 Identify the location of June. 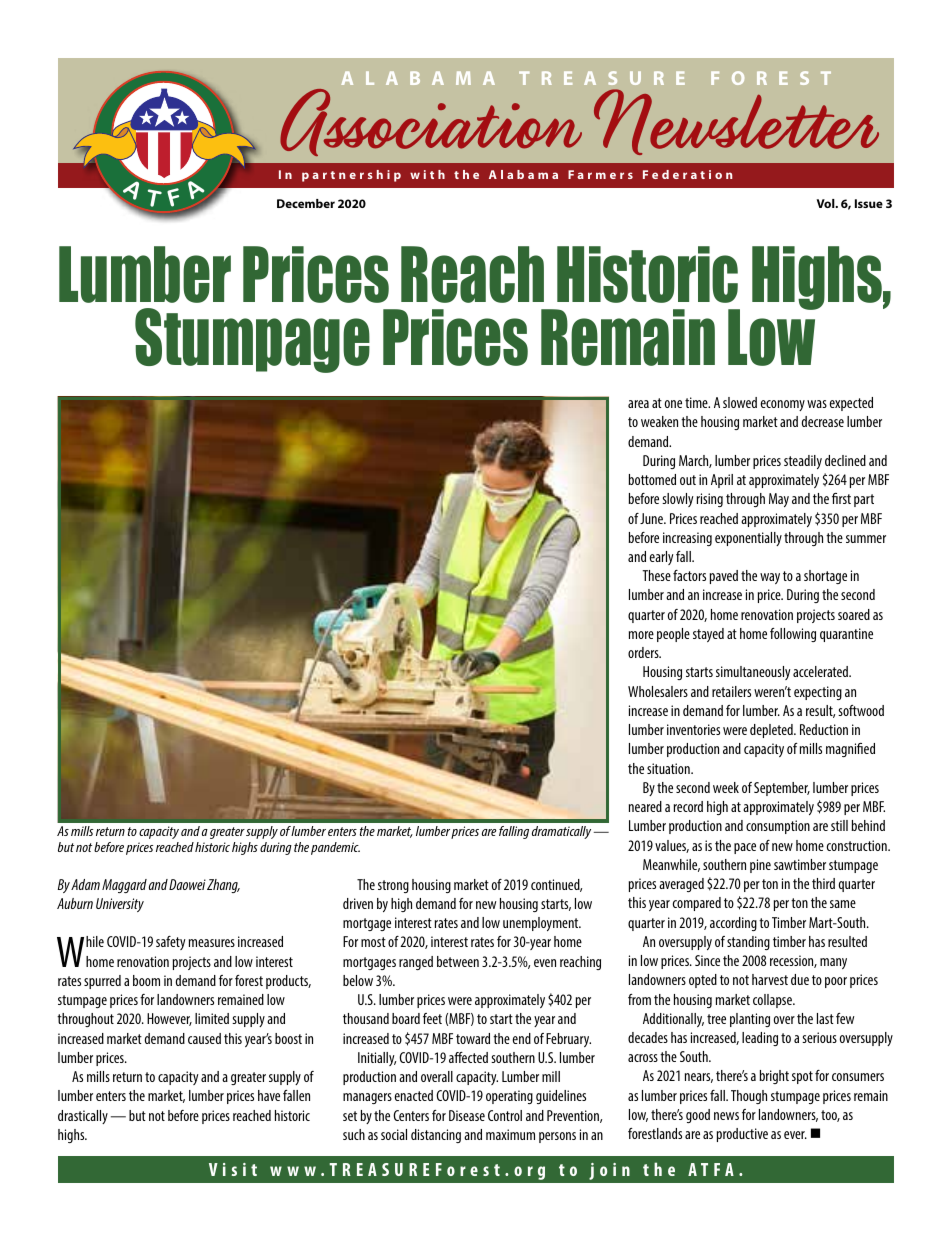
(653, 518).
